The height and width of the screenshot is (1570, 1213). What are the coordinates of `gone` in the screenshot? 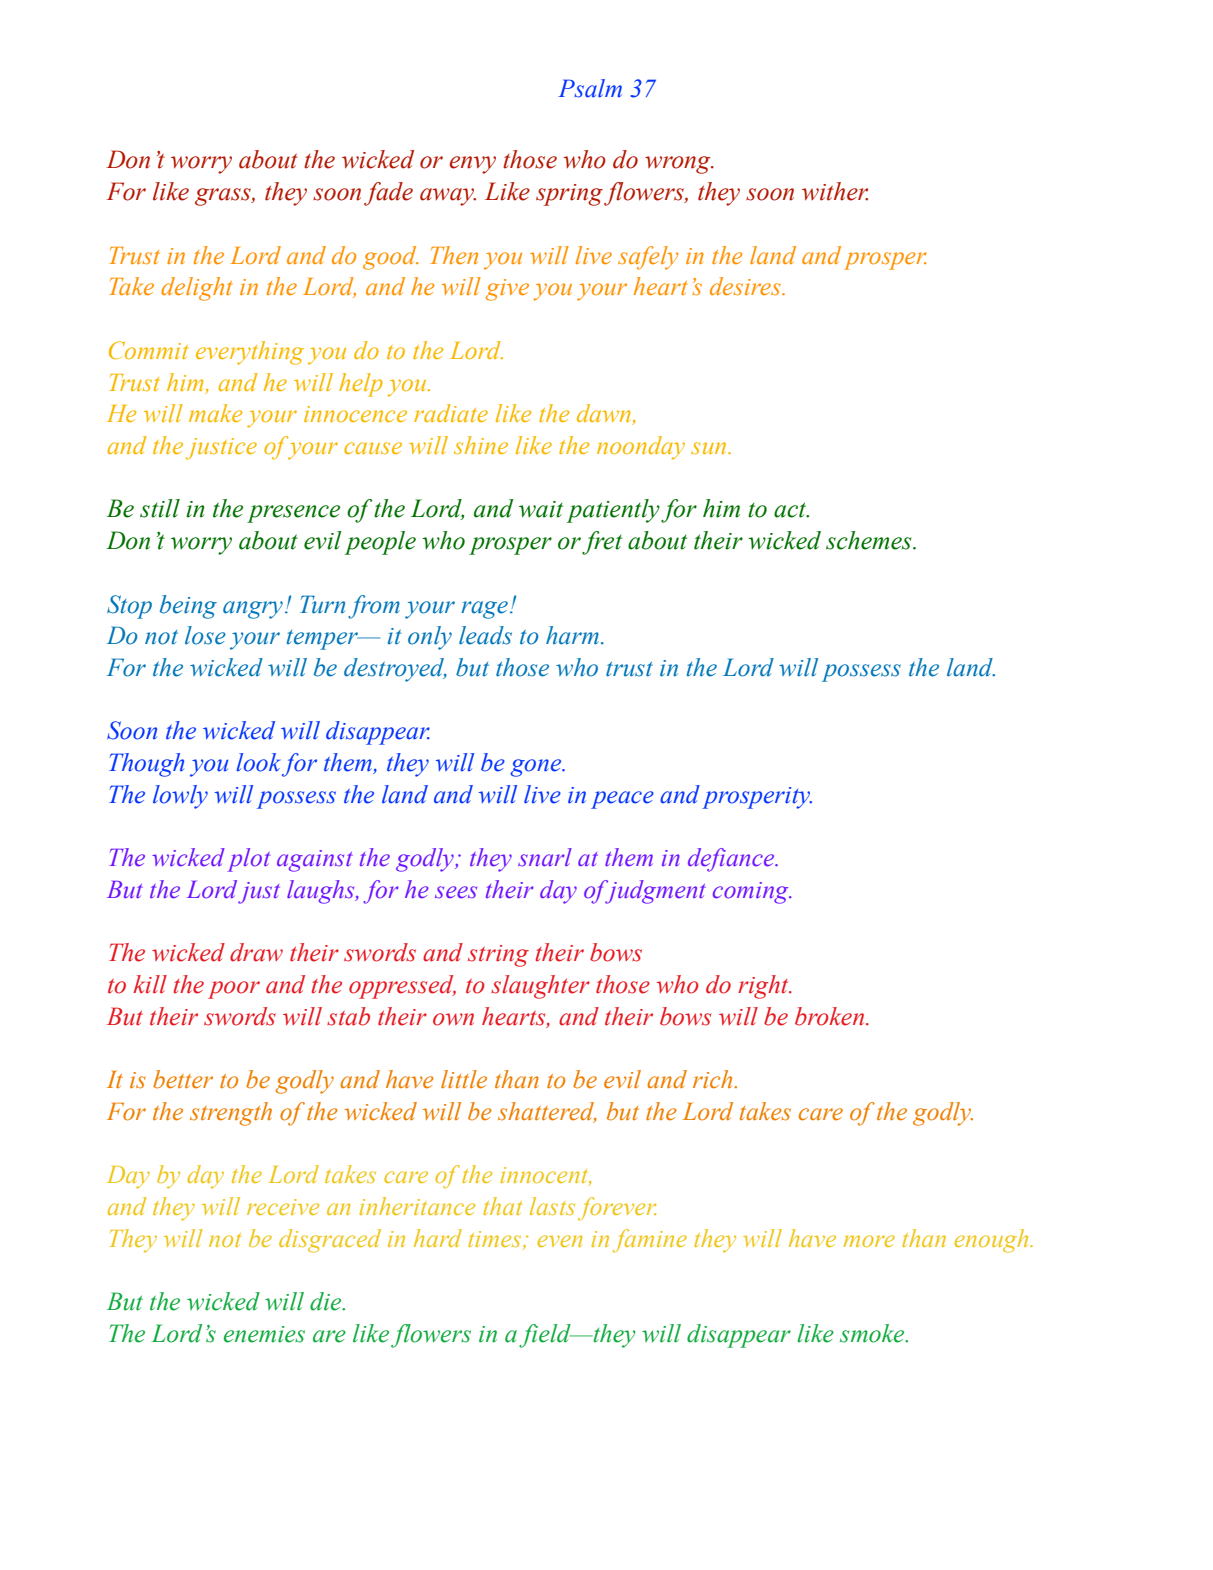 It's located at (537, 768).
